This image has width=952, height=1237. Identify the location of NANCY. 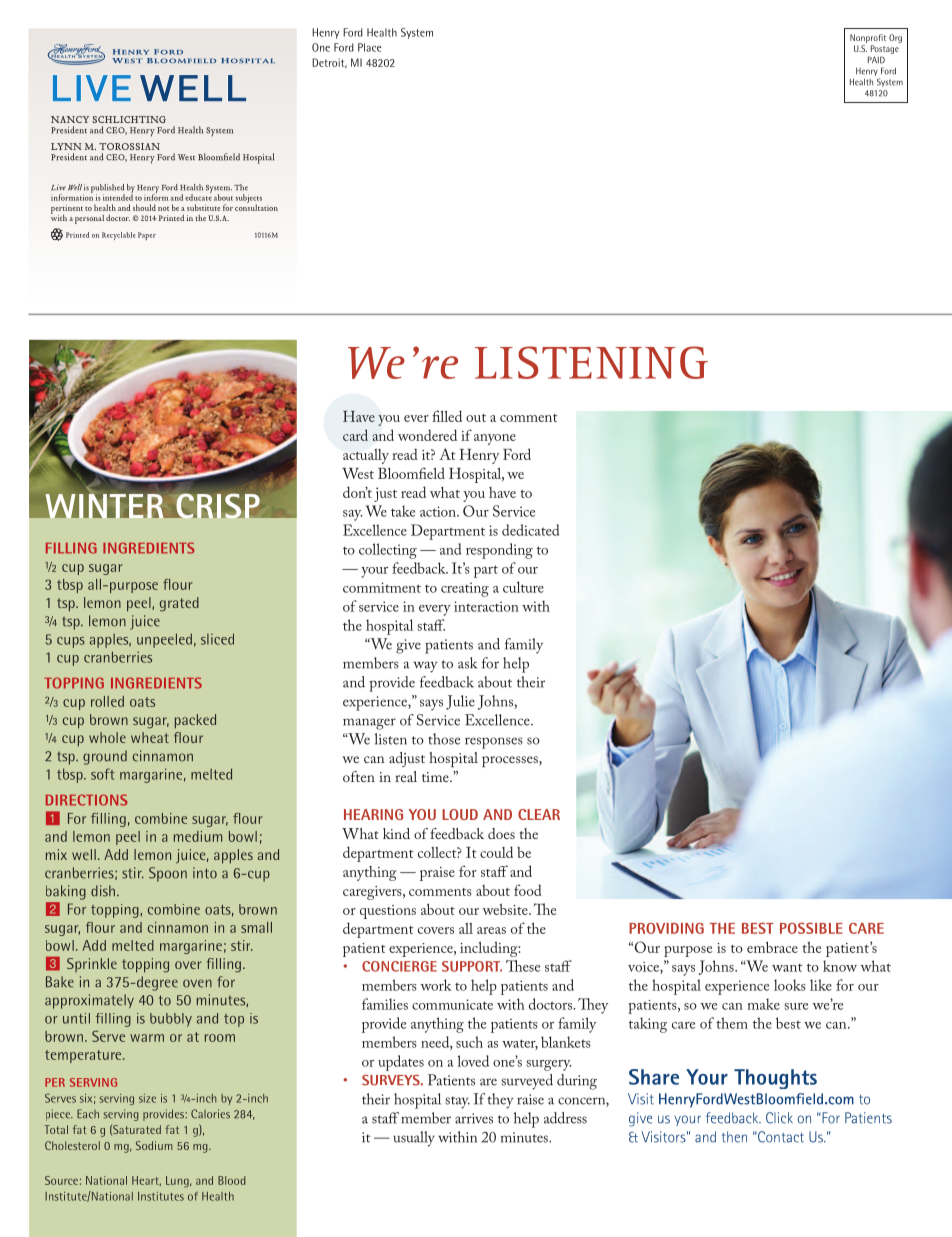
(70, 119).
